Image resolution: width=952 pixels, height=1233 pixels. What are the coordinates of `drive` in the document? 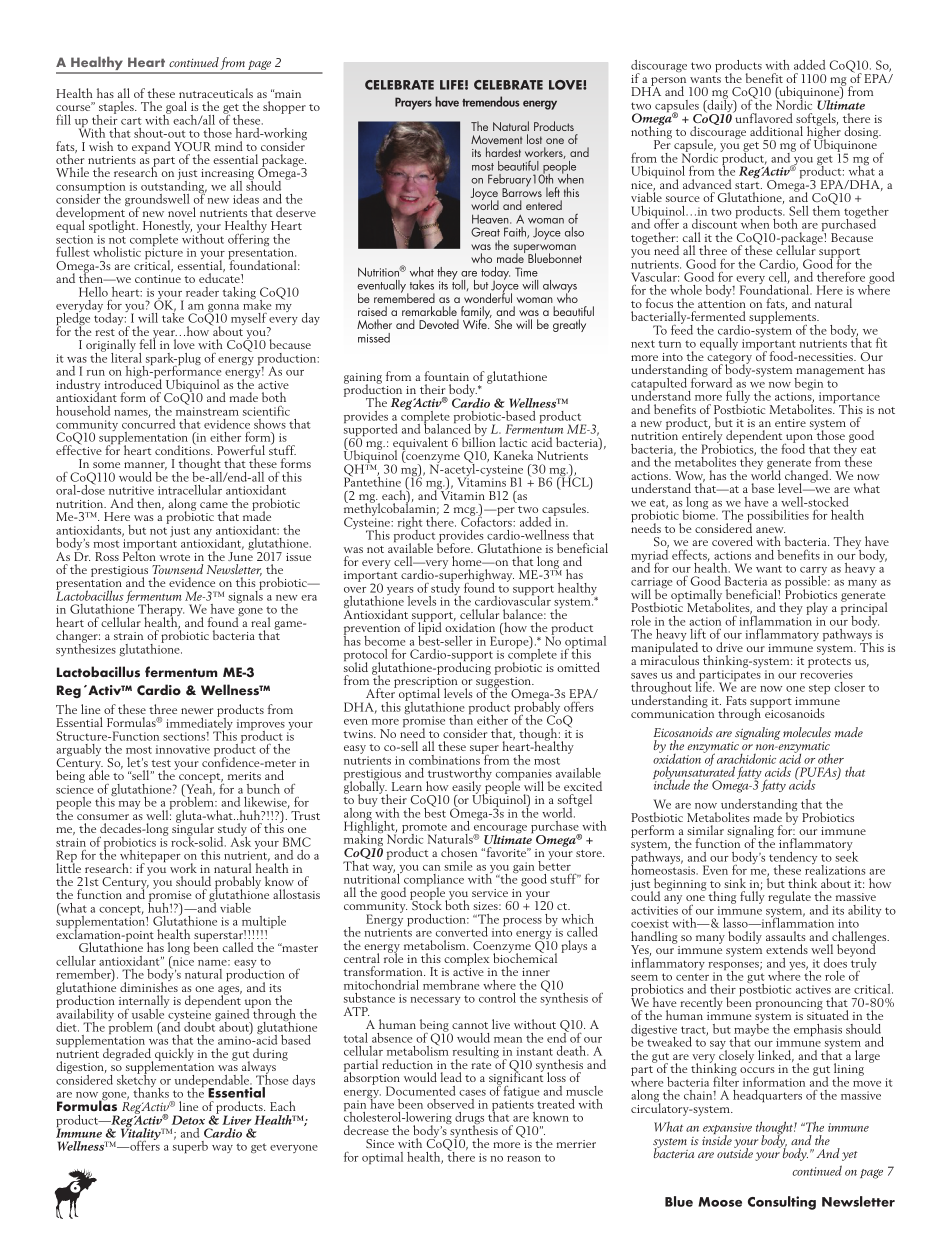 It's located at (729, 647).
